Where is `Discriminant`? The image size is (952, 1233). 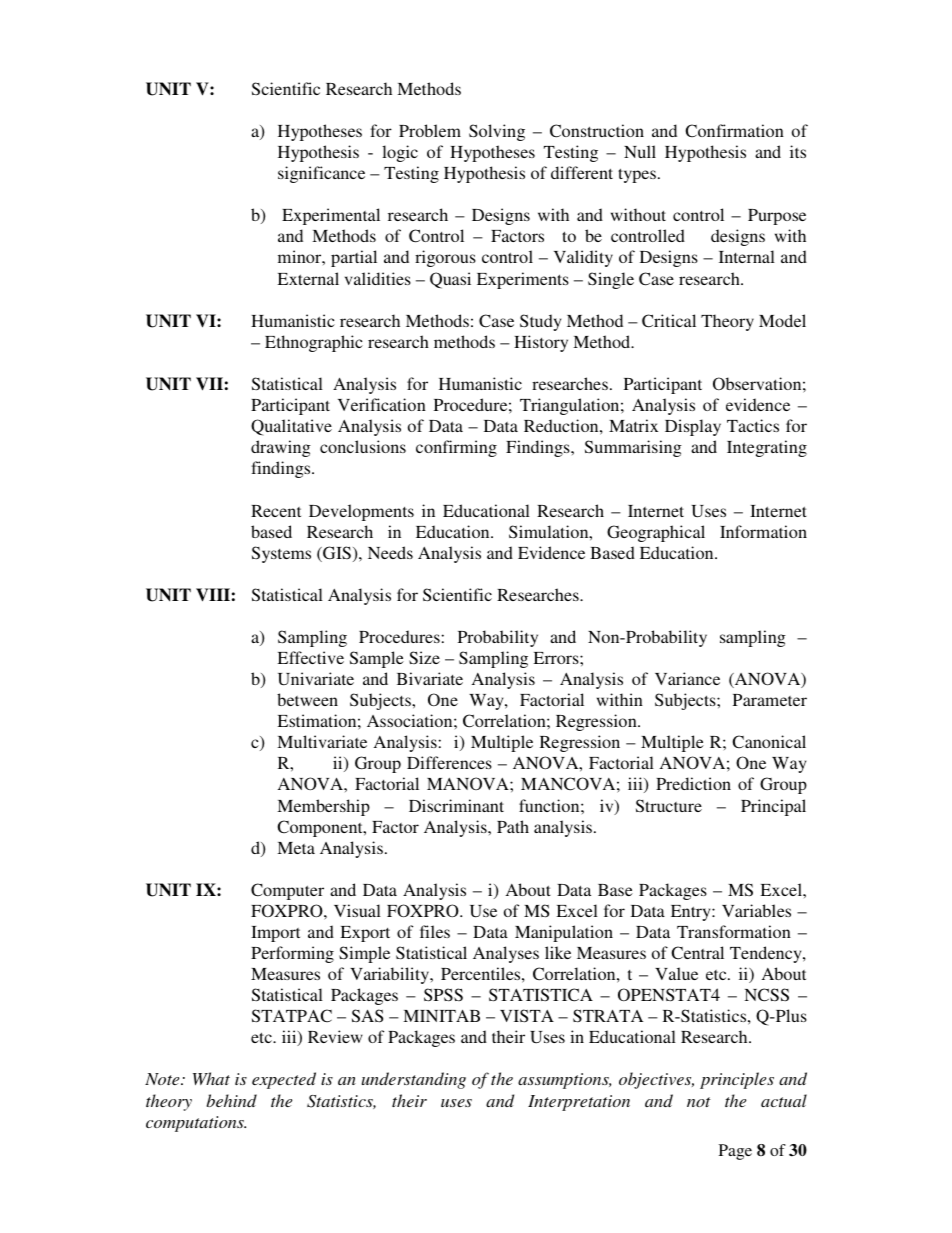 Discriminant is located at coordinates (456, 805).
